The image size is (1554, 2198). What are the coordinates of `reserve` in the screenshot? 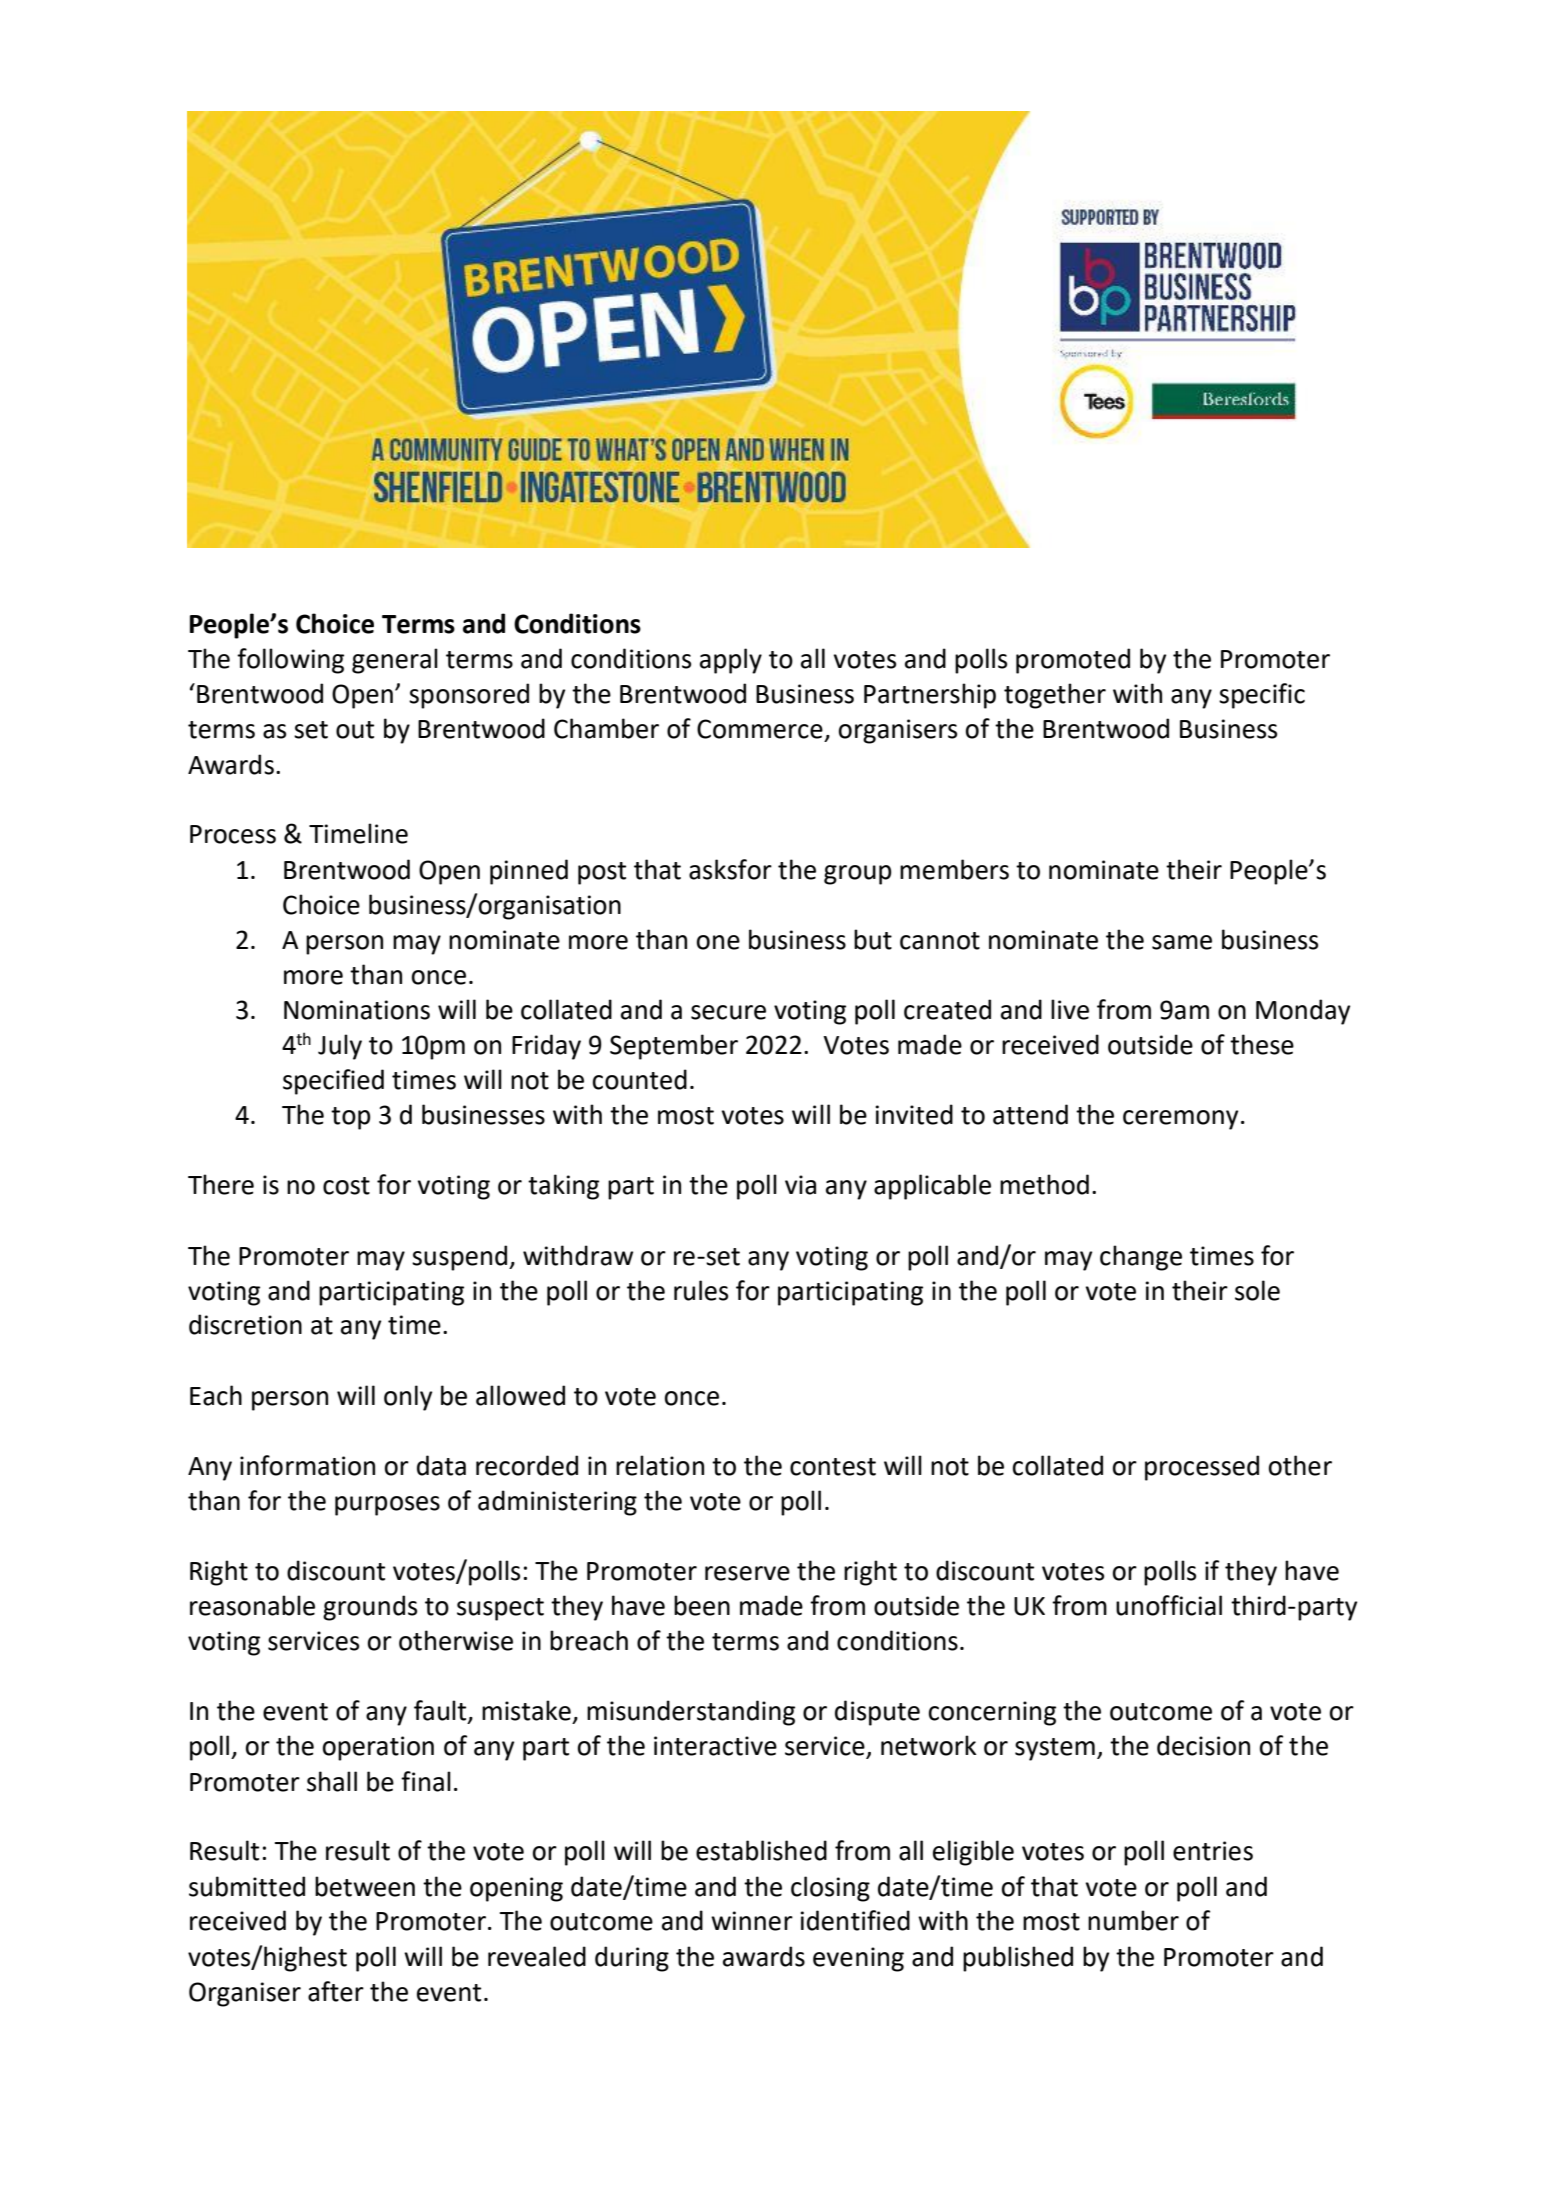 It's located at (747, 1573).
